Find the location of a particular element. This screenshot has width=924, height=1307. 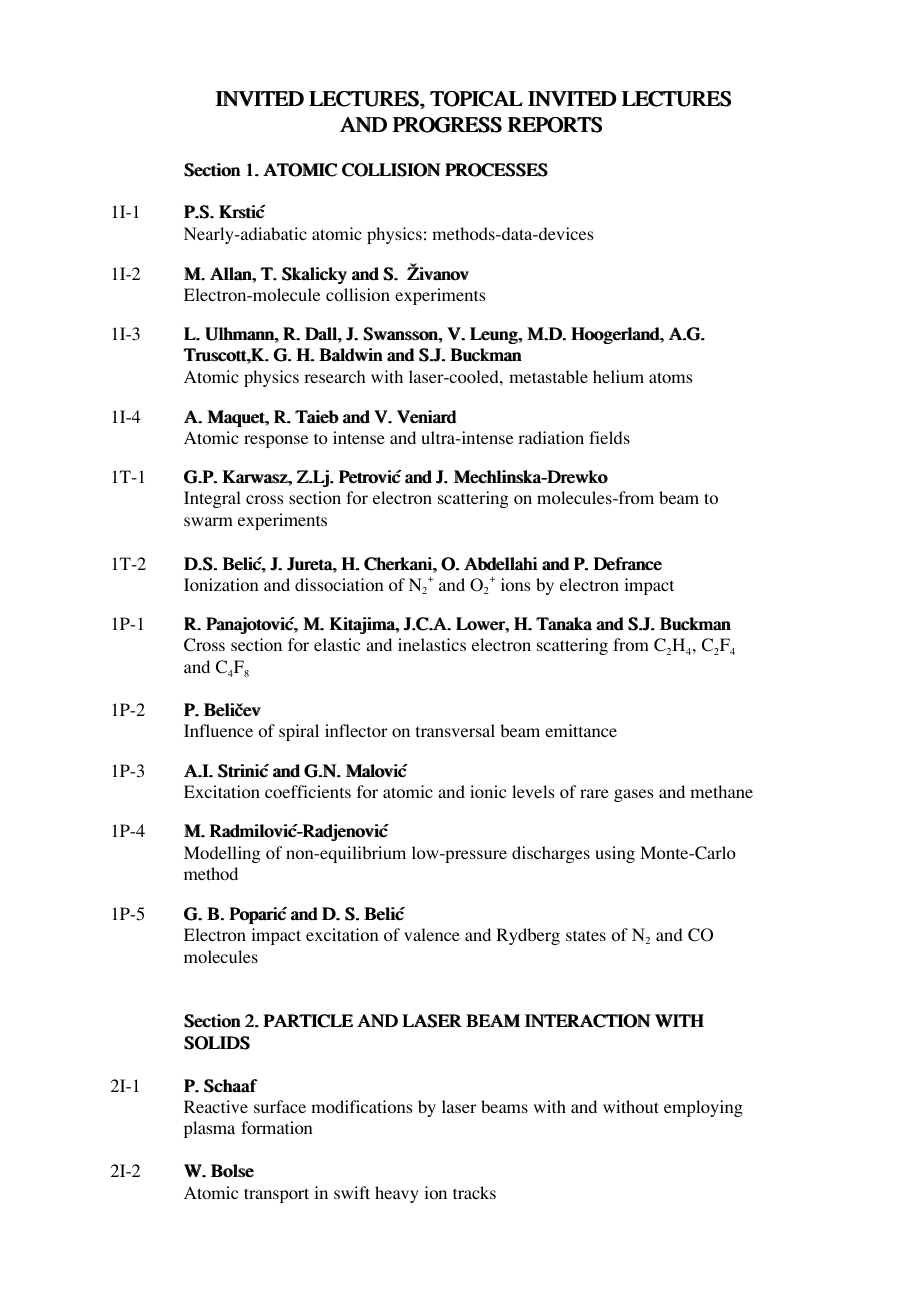

response is located at coordinates (276, 441).
